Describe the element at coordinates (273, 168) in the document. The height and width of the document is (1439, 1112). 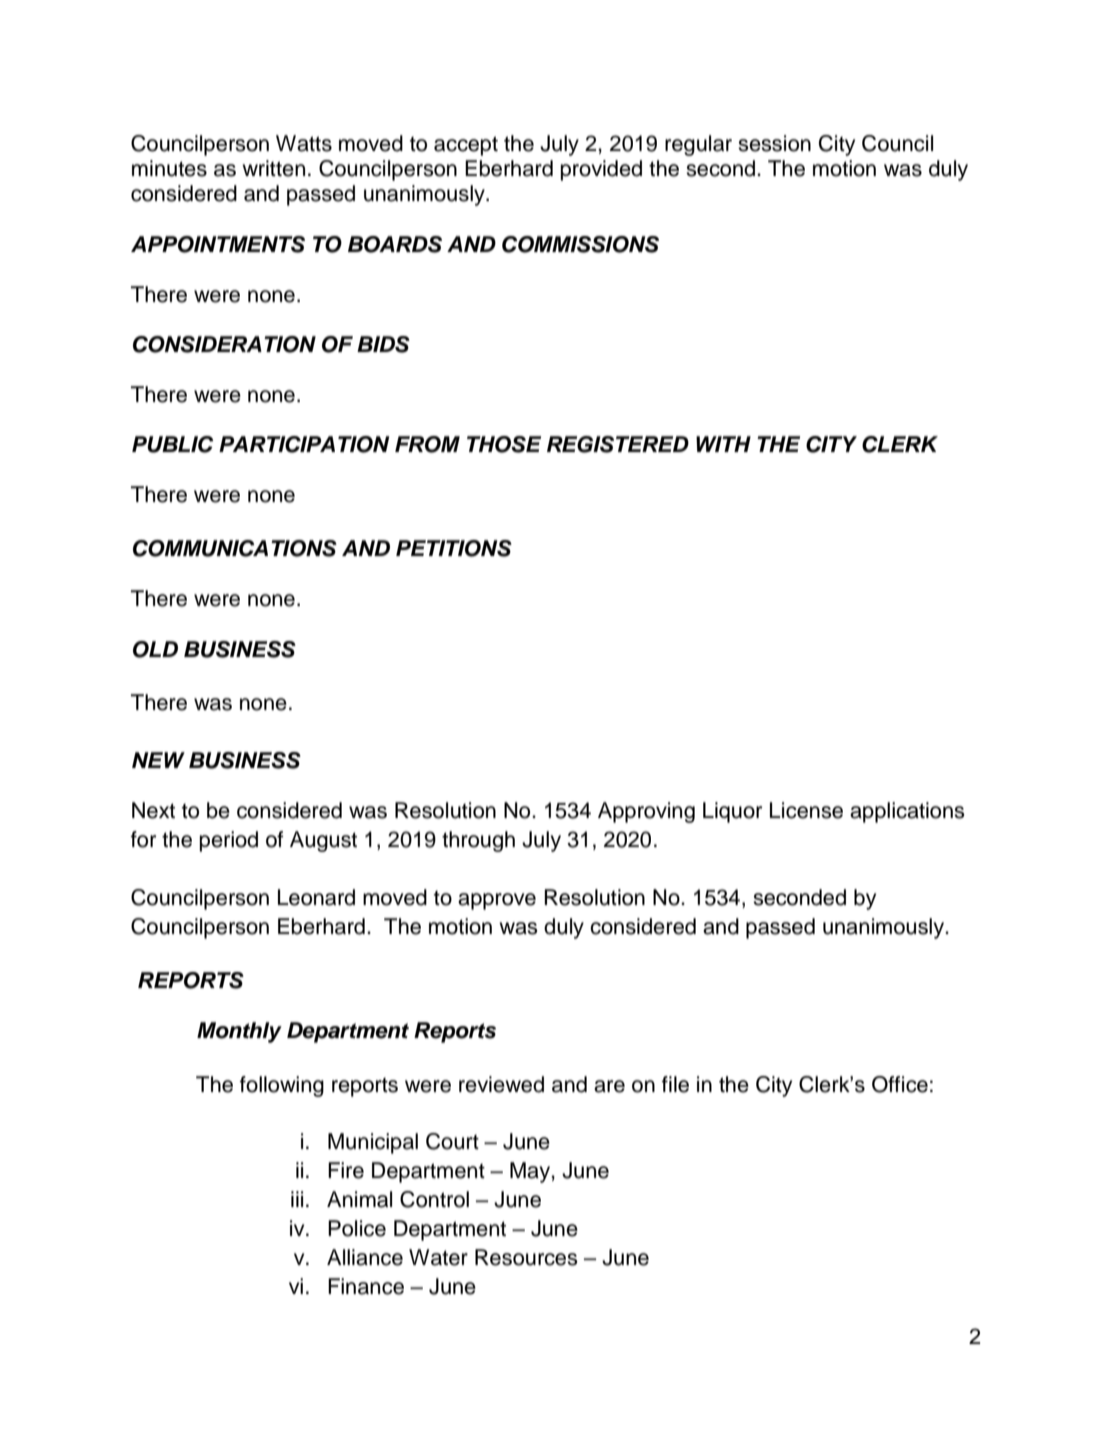
I see `written` at that location.
